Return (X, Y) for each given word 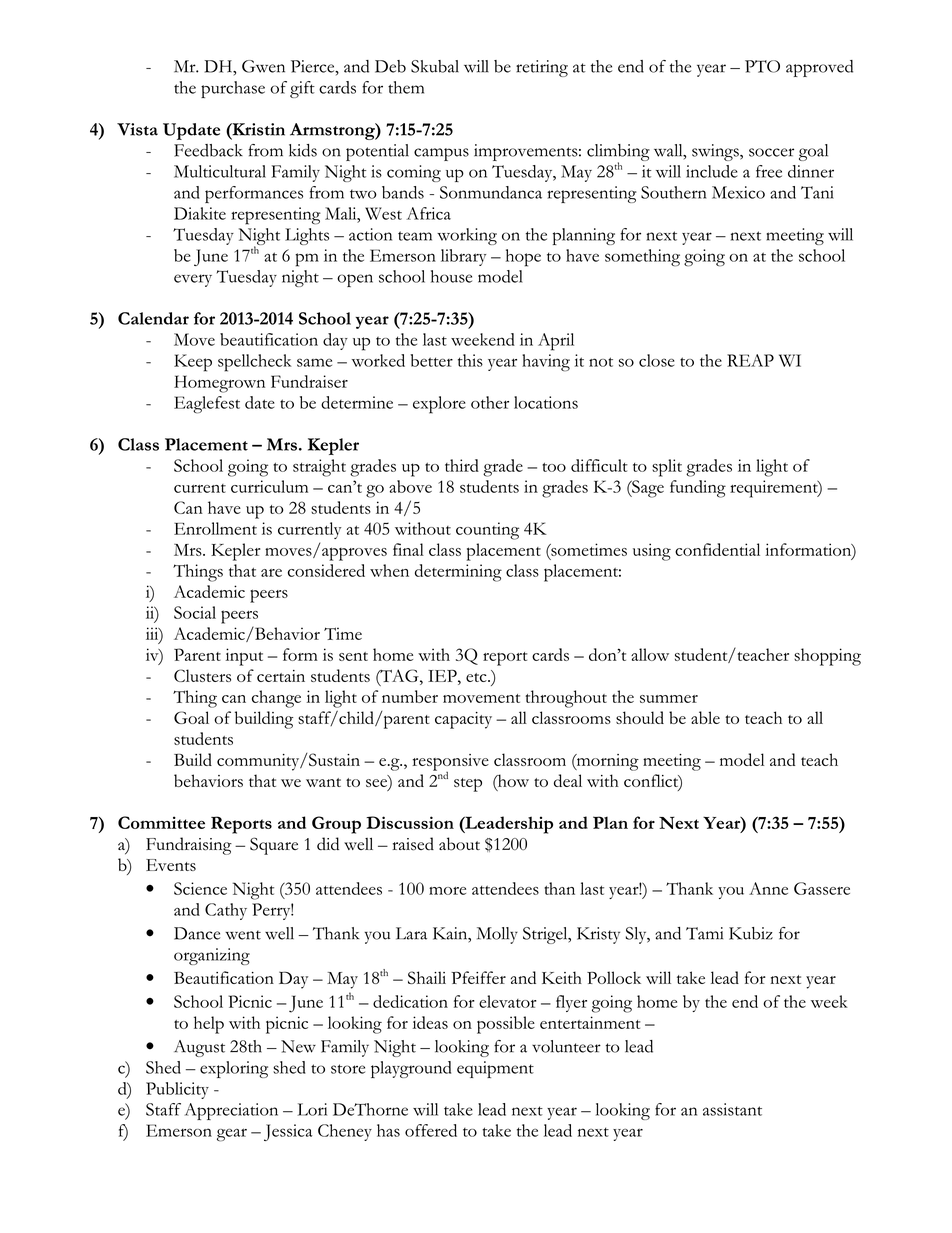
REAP (750, 360)
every (193, 280)
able (705, 717)
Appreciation (231, 1111)
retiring (542, 68)
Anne (768, 888)
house (451, 276)
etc (477, 677)
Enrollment (215, 528)
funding (698, 489)
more (447, 891)
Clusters (202, 675)
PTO (762, 66)
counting (487, 531)
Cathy (226, 911)
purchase (233, 89)
